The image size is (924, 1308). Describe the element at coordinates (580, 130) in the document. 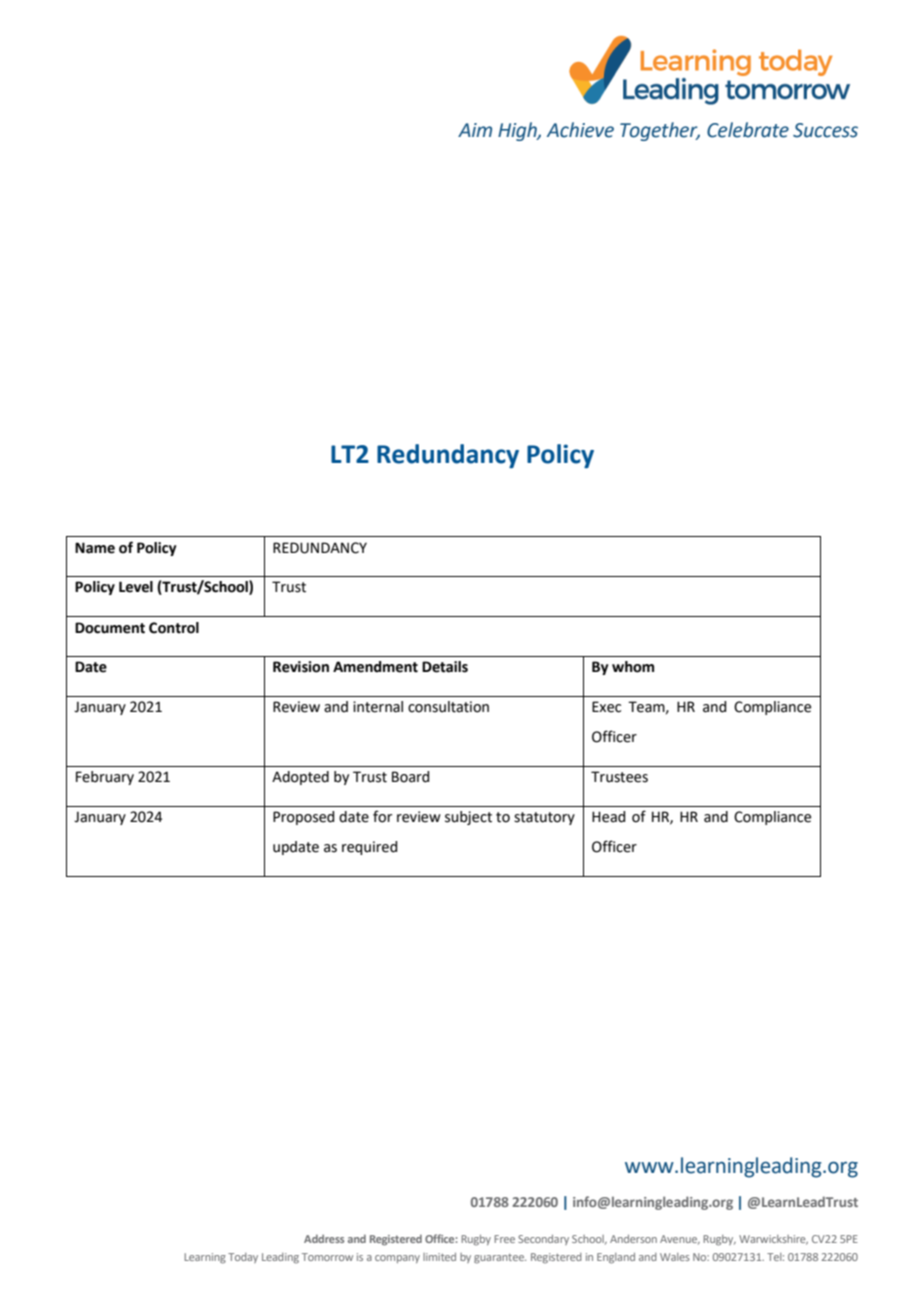

I see `Achieve` at that location.
